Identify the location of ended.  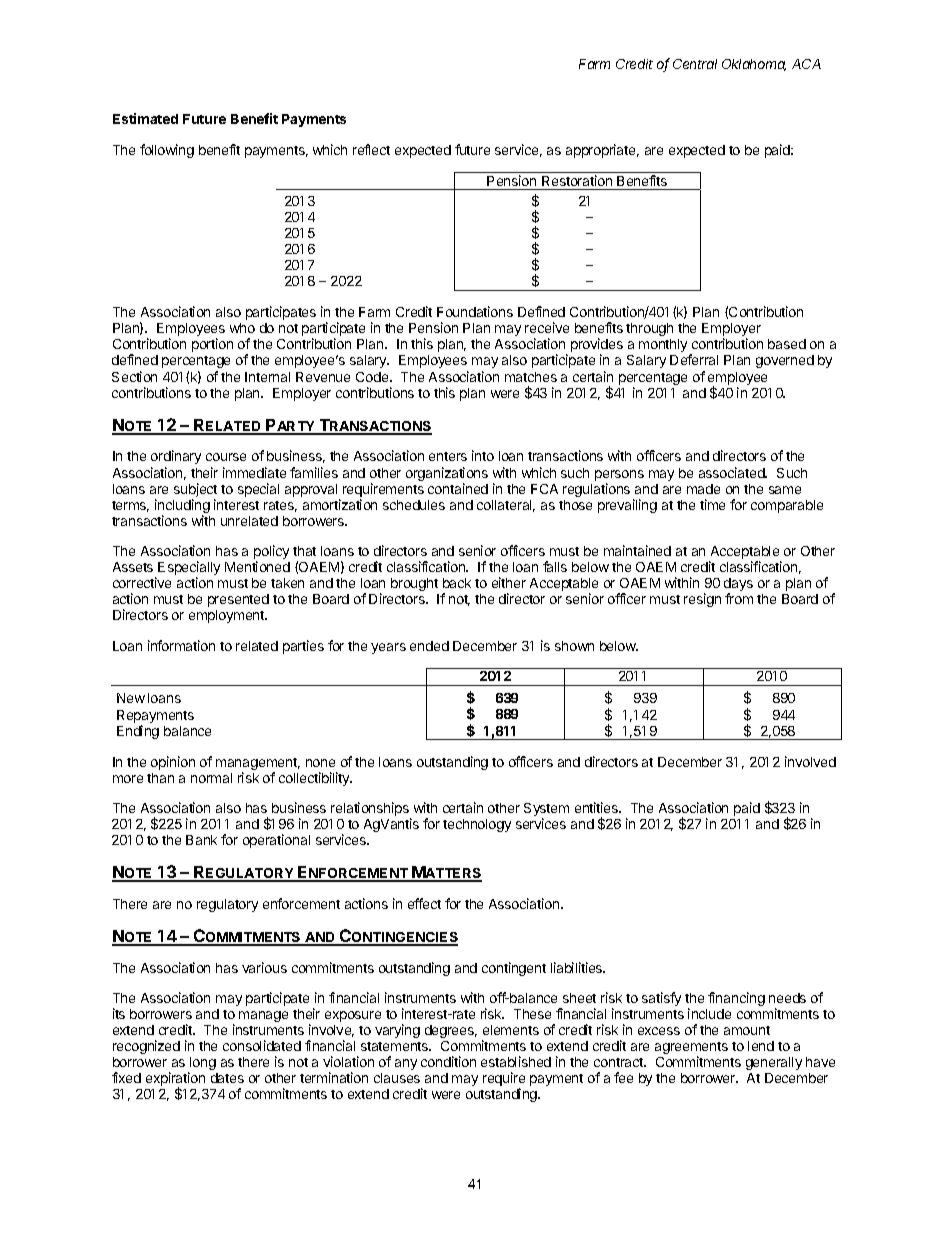
(429, 646).
